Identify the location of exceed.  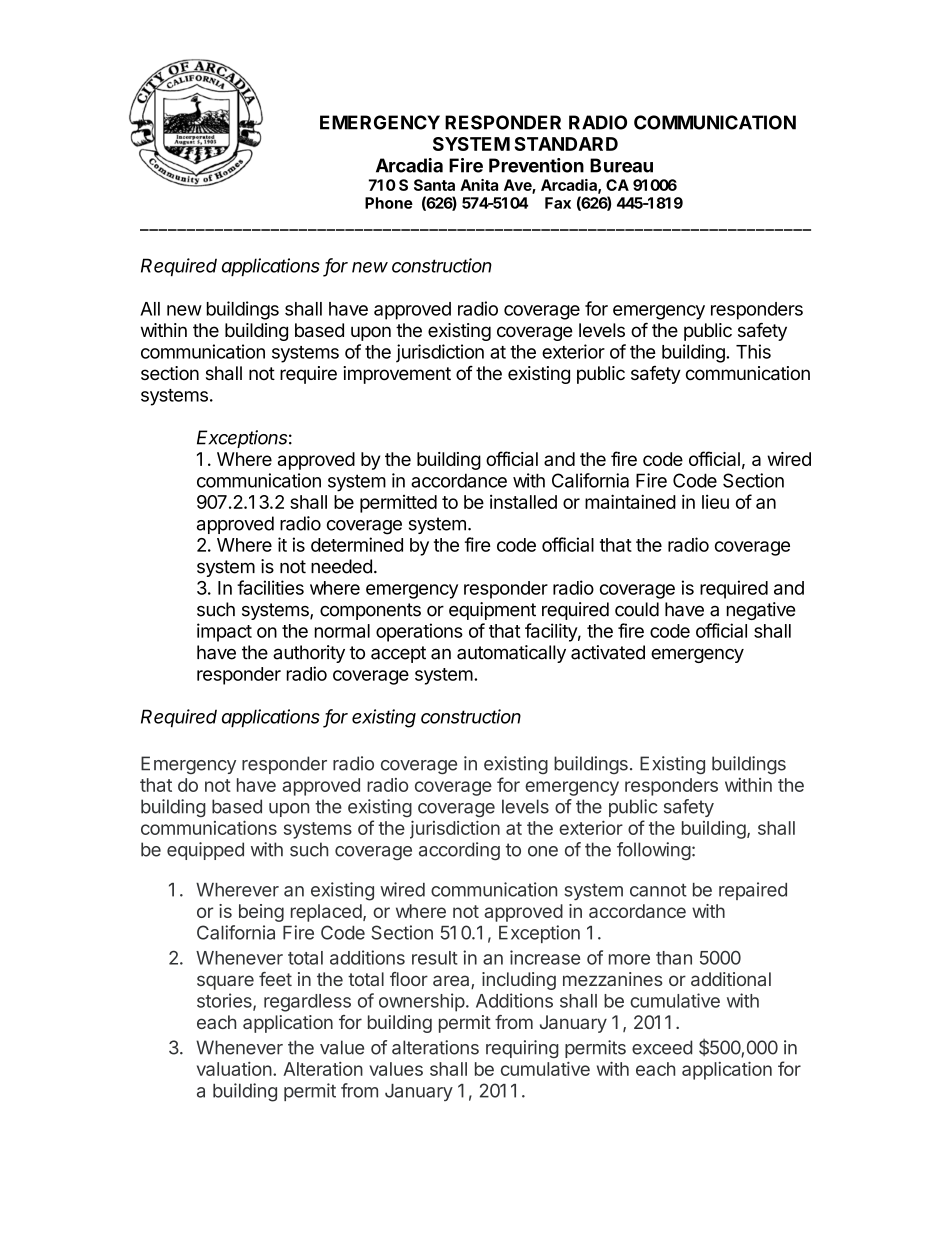
(662, 1047).
